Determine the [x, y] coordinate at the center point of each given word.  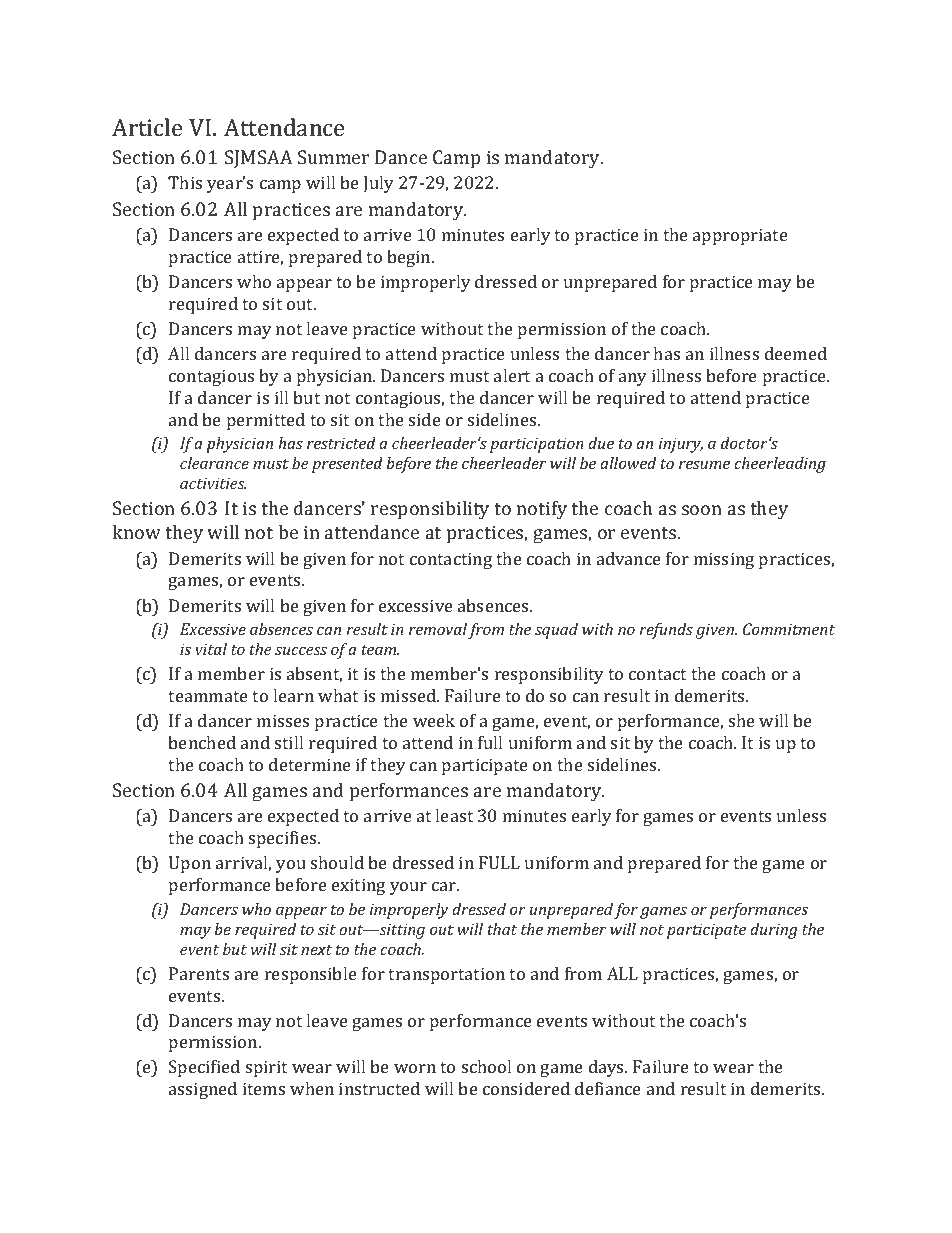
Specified [204, 1068]
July [378, 184]
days [608, 1068]
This [185, 182]
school [486, 1066]
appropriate [740, 236]
